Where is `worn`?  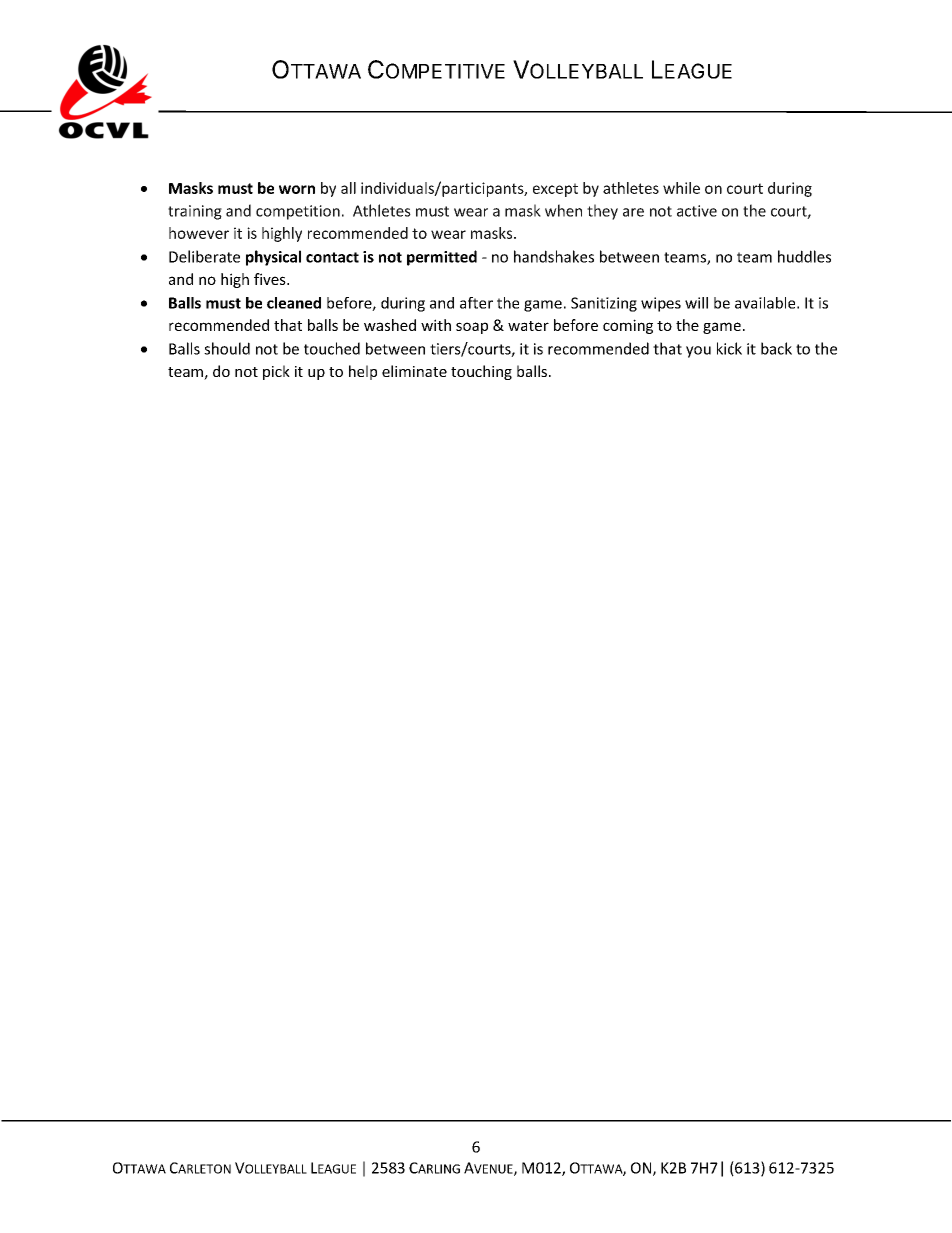
worn is located at coordinates (297, 189).
